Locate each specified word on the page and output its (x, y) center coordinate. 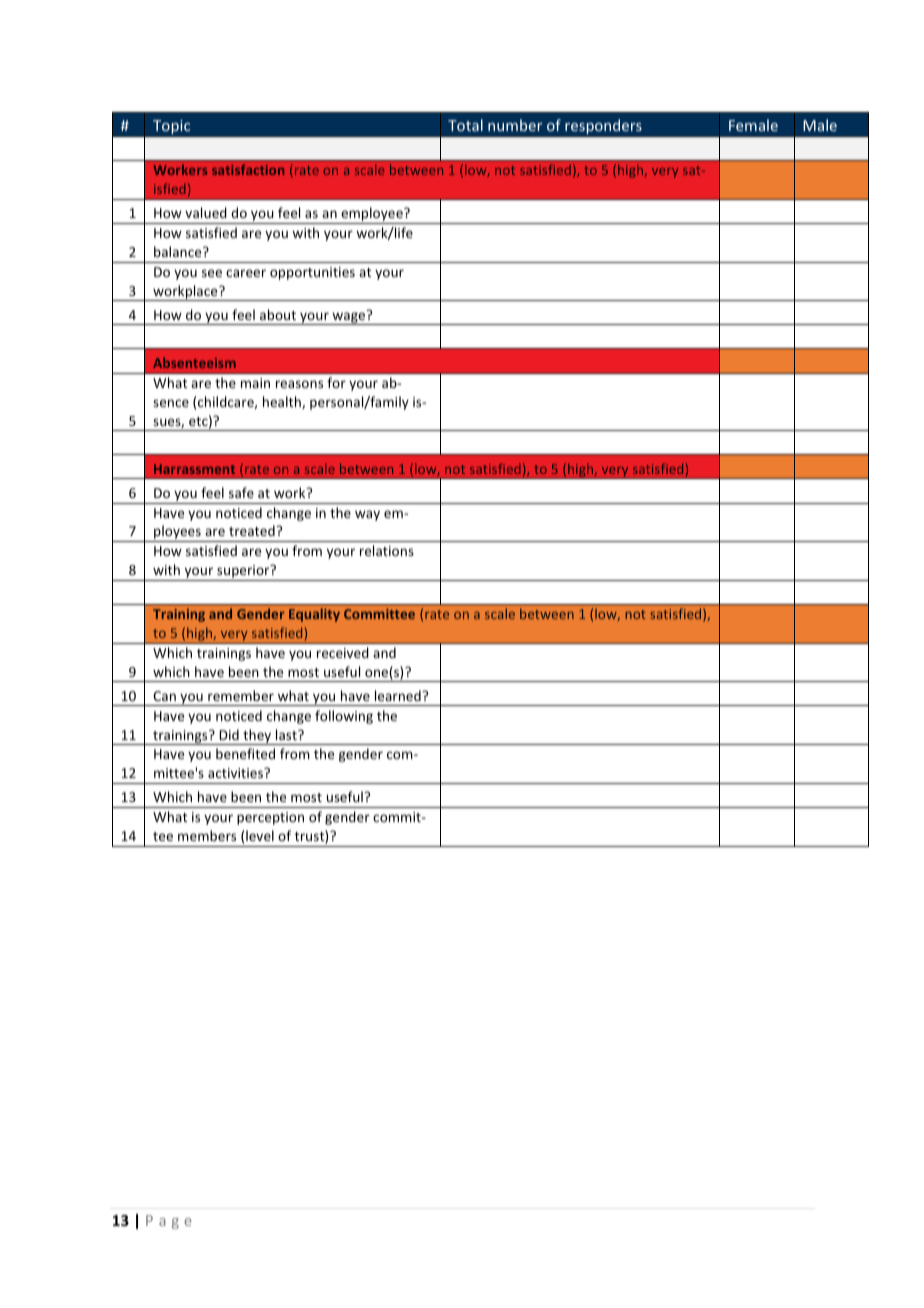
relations (387, 550)
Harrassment (194, 469)
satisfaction (248, 169)
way (367, 515)
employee (372, 215)
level (260, 835)
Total (465, 125)
